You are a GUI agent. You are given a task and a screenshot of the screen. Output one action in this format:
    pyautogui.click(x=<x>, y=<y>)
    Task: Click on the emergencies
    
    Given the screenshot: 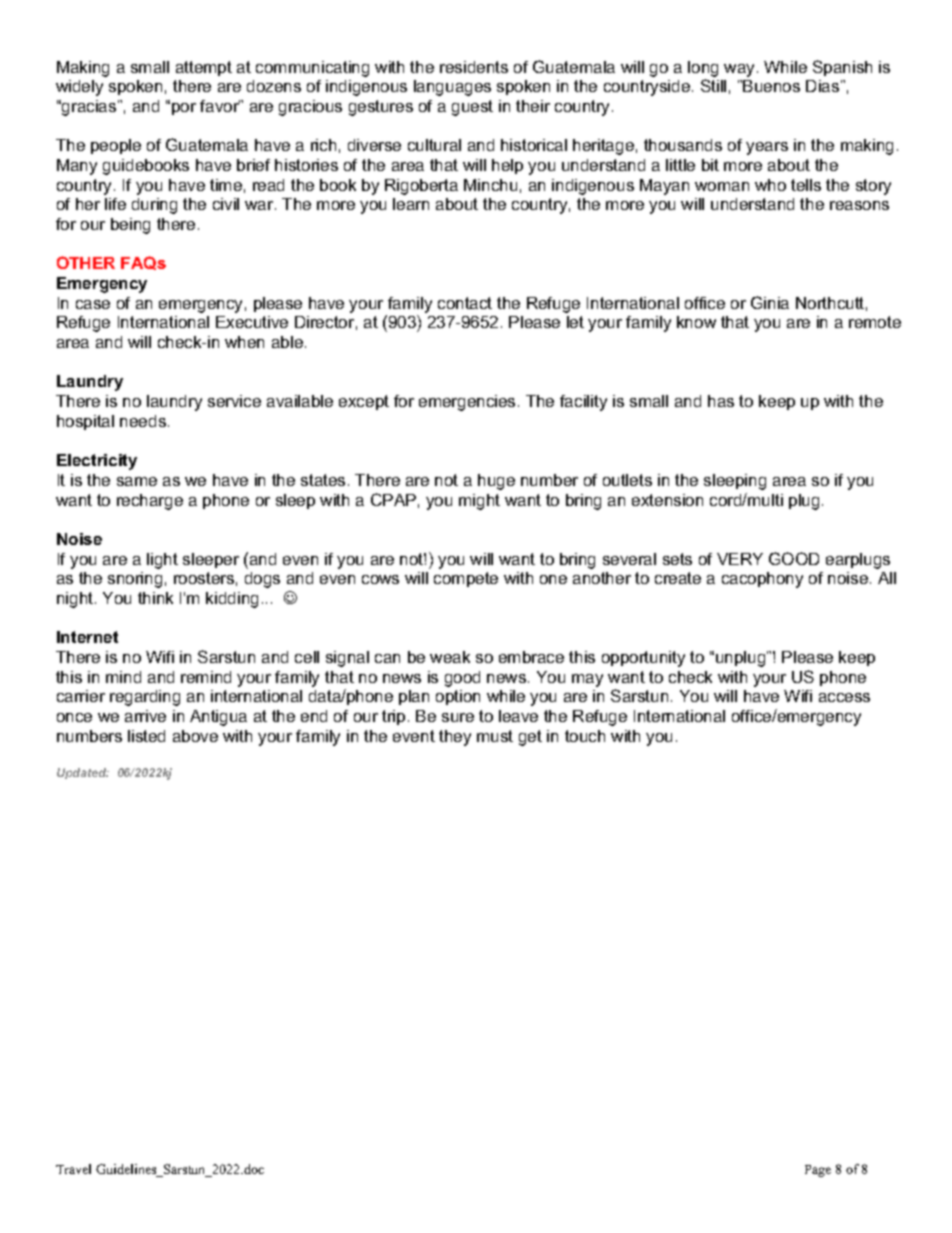 What is the action you would take?
    pyautogui.click(x=467, y=403)
